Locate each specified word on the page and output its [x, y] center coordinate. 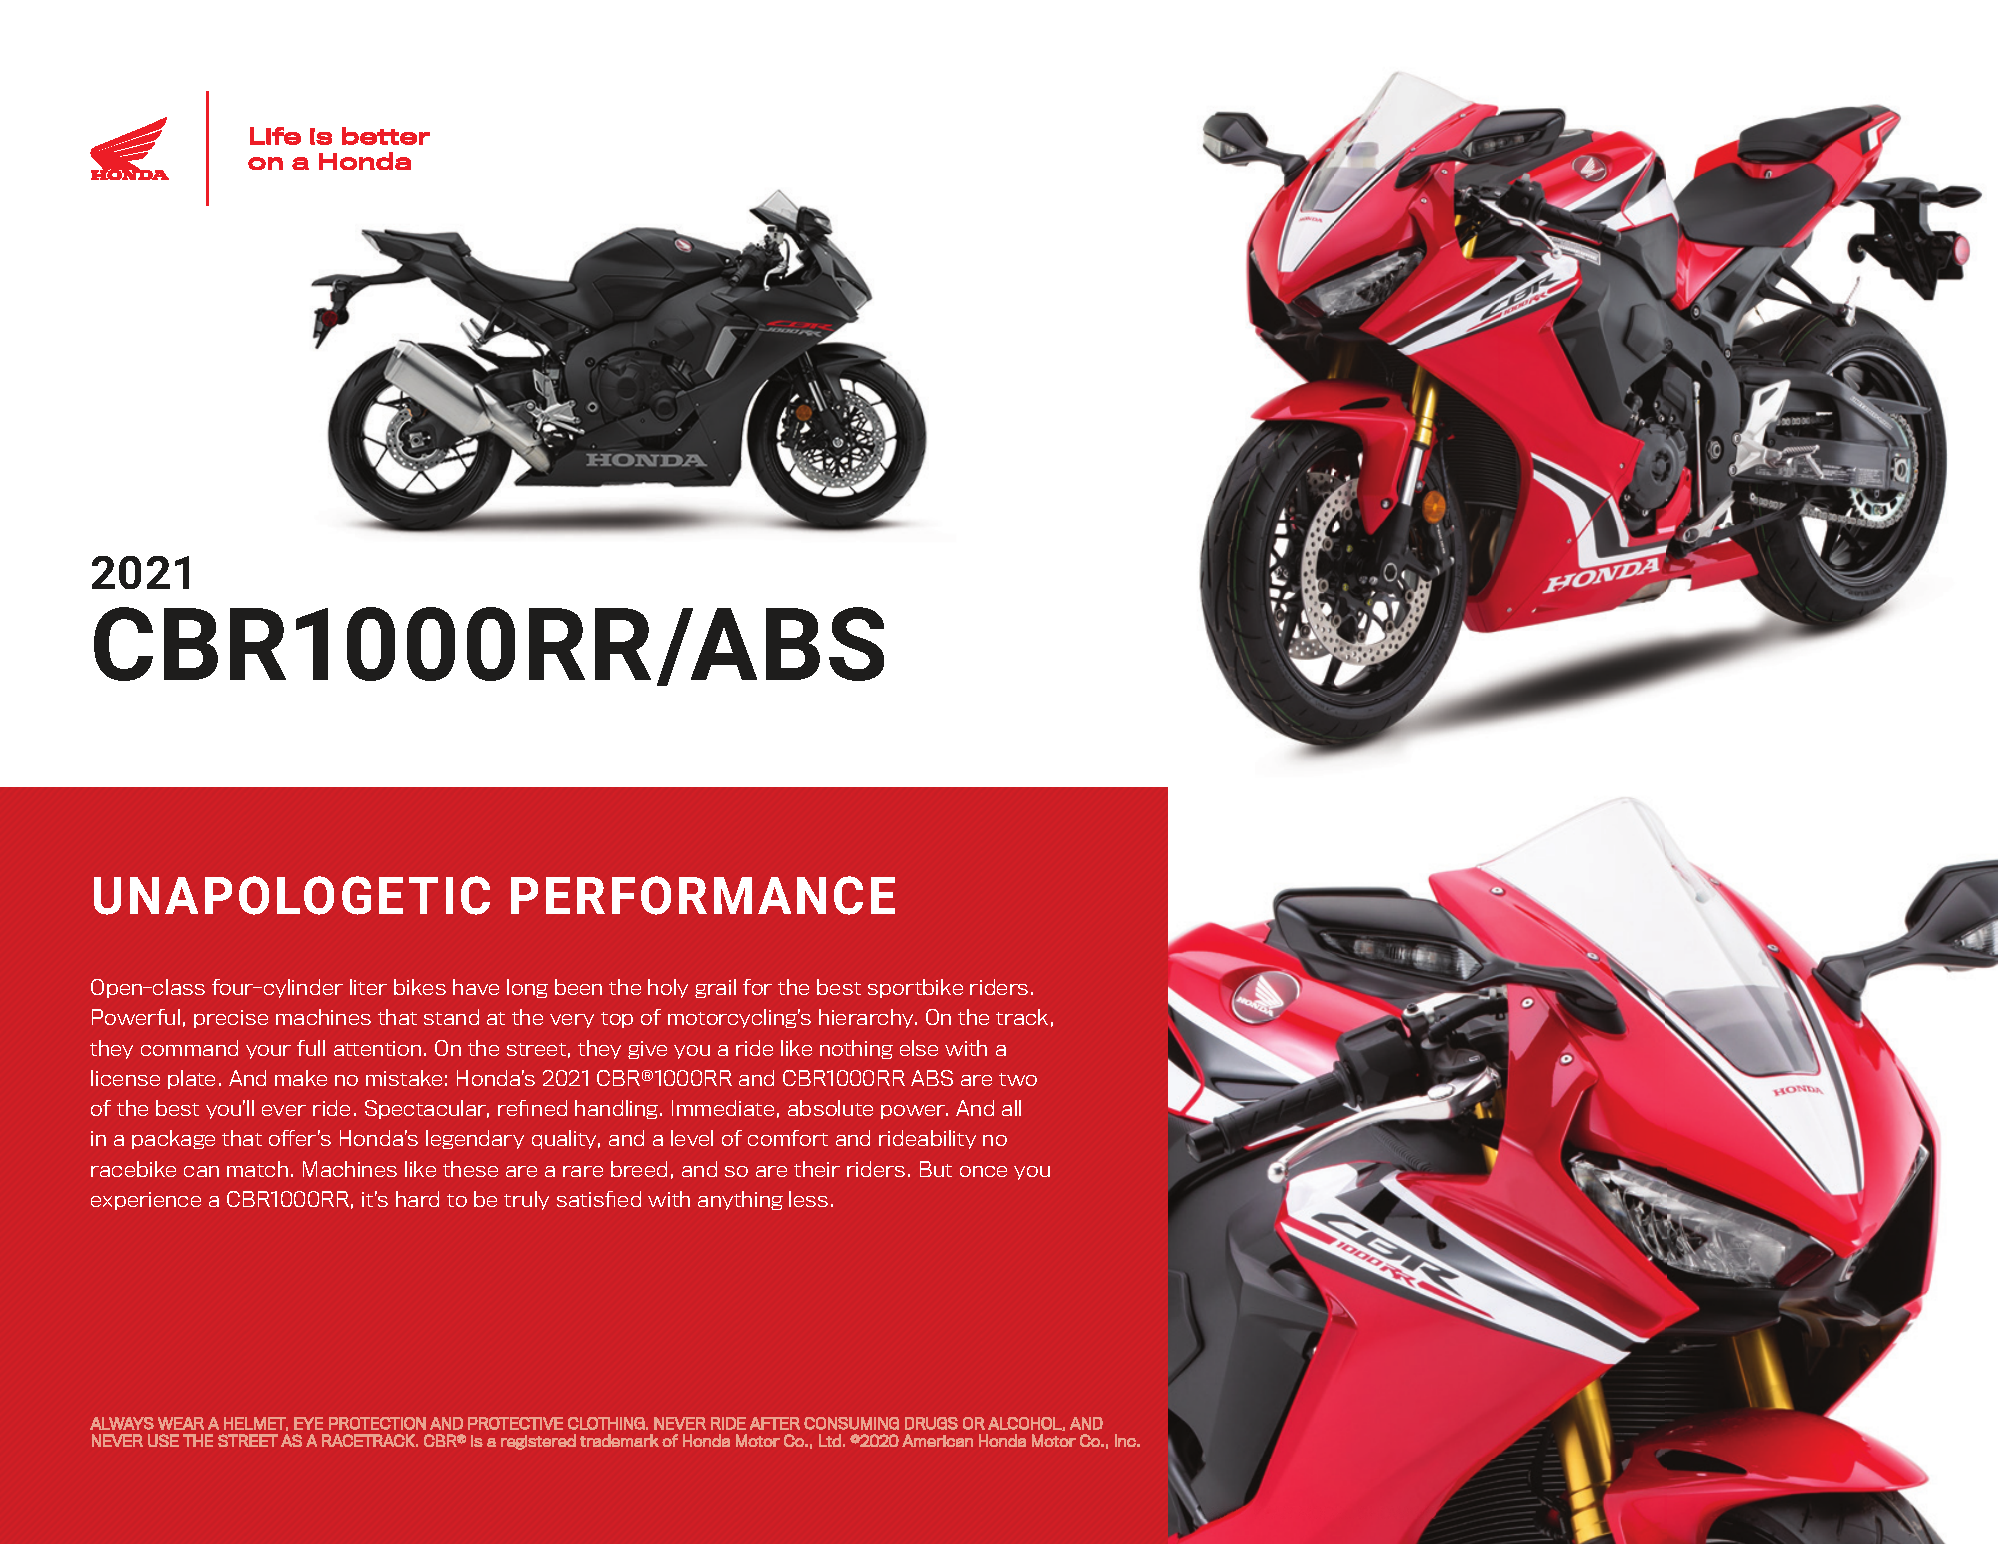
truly [526, 1200]
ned [549, 1108]
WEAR [181, 1423]
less [808, 1199]
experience [146, 1201]
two [1018, 1079]
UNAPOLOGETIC [292, 895]
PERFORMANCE [703, 895]
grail [715, 988]
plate [191, 1079]
